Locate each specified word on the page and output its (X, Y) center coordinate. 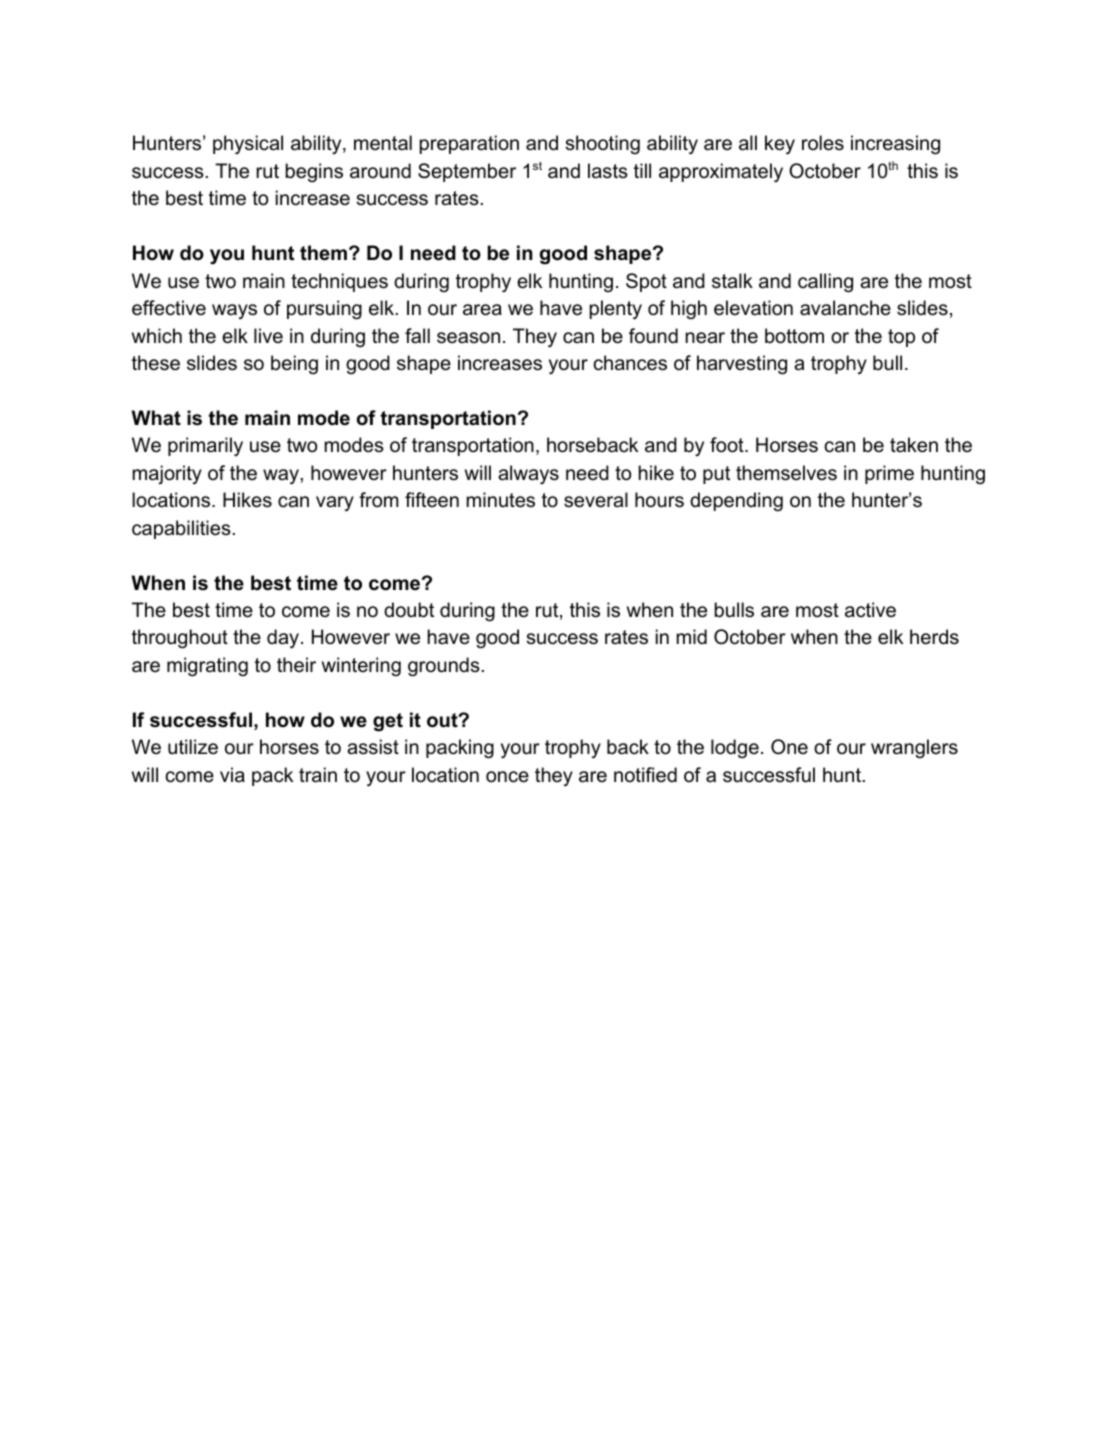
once (507, 777)
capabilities (181, 529)
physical (248, 144)
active (870, 610)
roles (823, 143)
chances (630, 363)
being (294, 365)
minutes (501, 500)
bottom (794, 336)
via (232, 775)
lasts (608, 171)
